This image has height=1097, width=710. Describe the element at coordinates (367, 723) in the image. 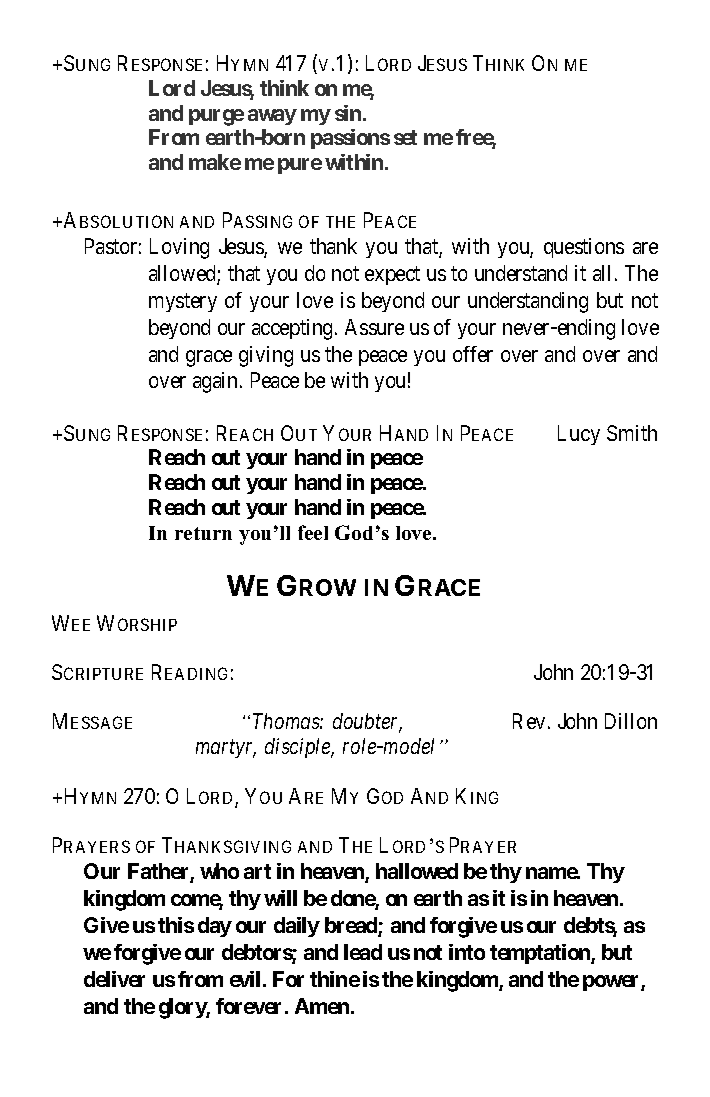

I see `doubter` at that location.
